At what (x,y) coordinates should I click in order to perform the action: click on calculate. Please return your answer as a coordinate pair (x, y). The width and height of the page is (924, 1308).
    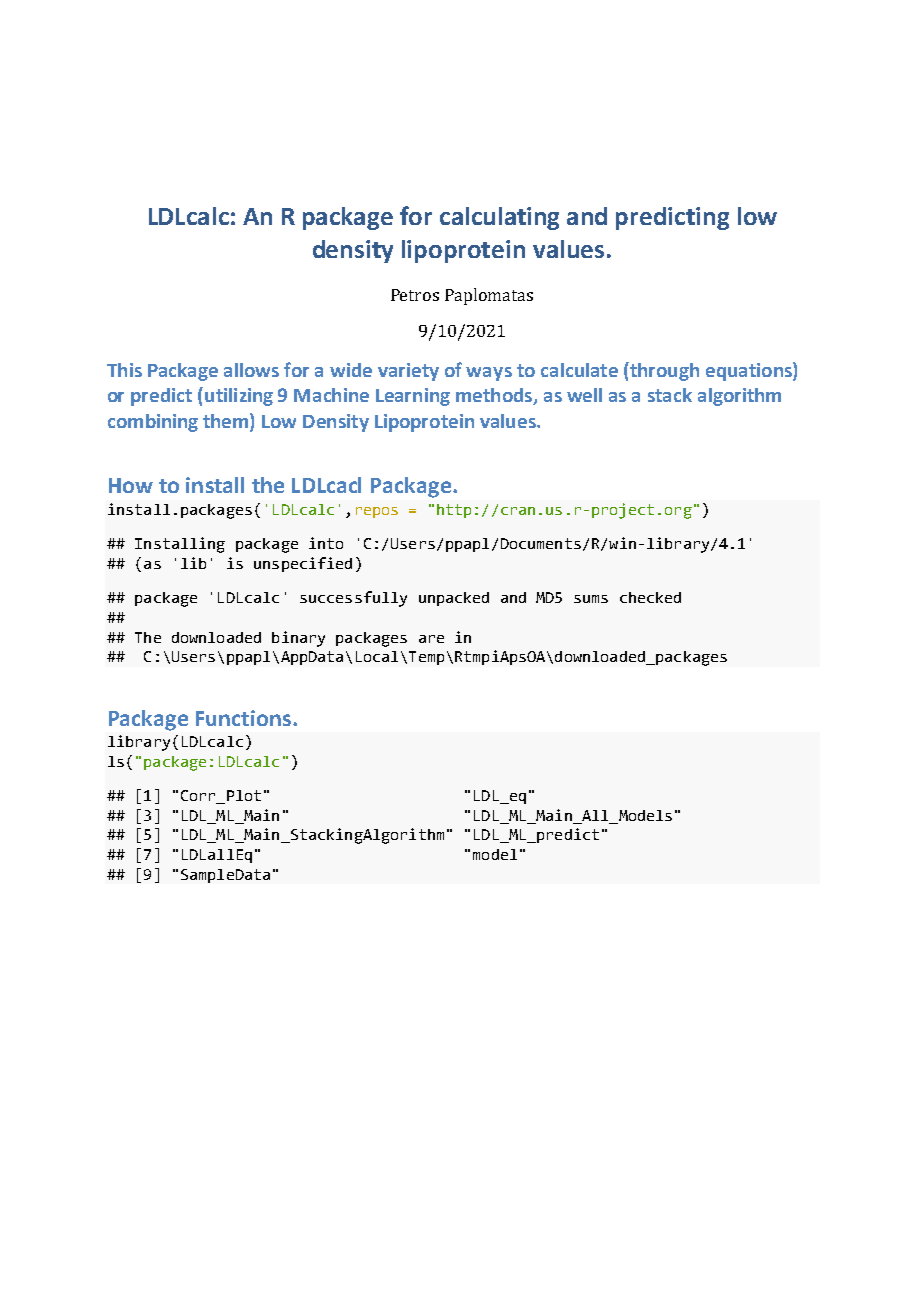
    Looking at the image, I should click on (579, 370).
